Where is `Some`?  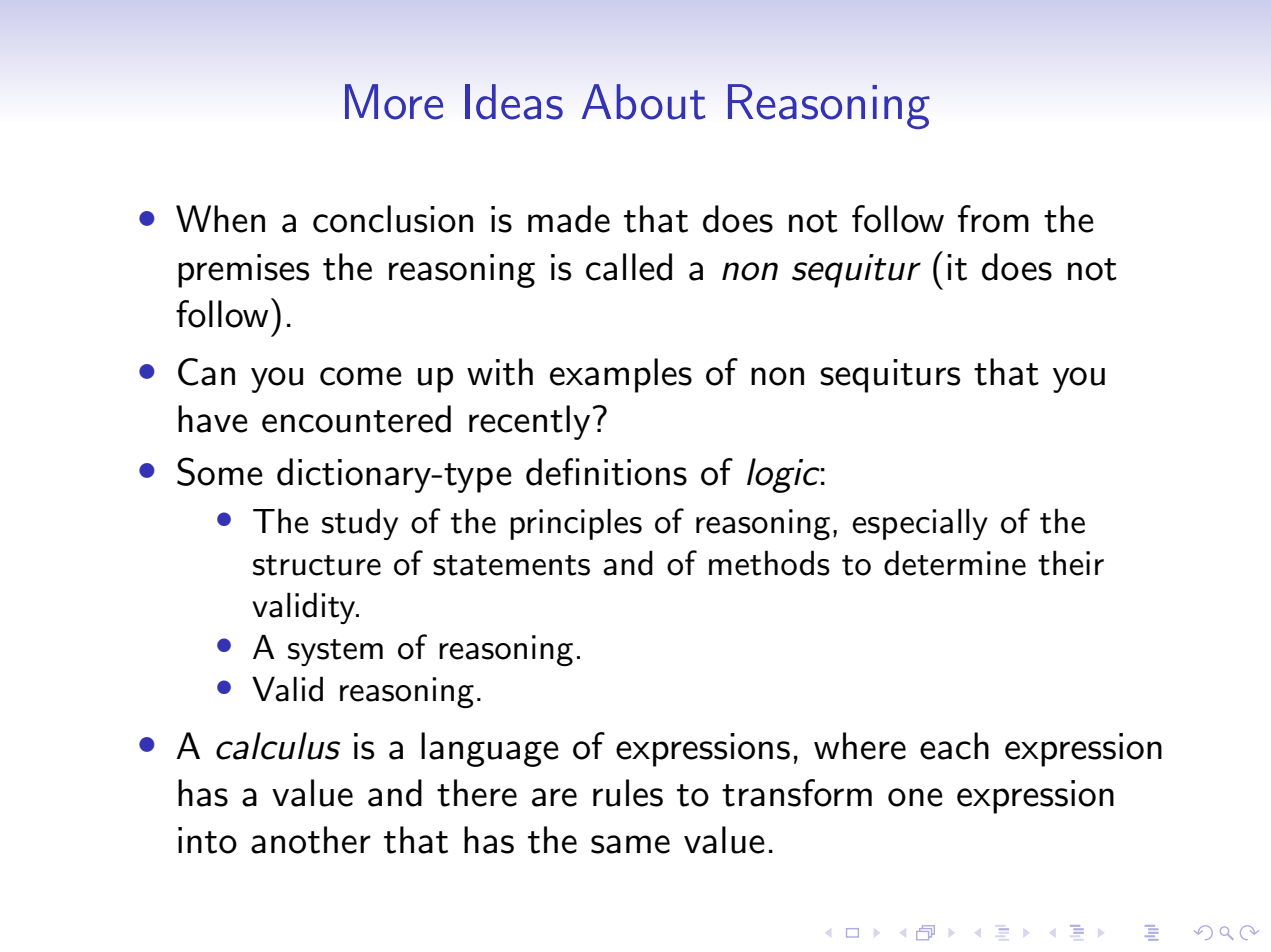
Some is located at coordinates (220, 471).
